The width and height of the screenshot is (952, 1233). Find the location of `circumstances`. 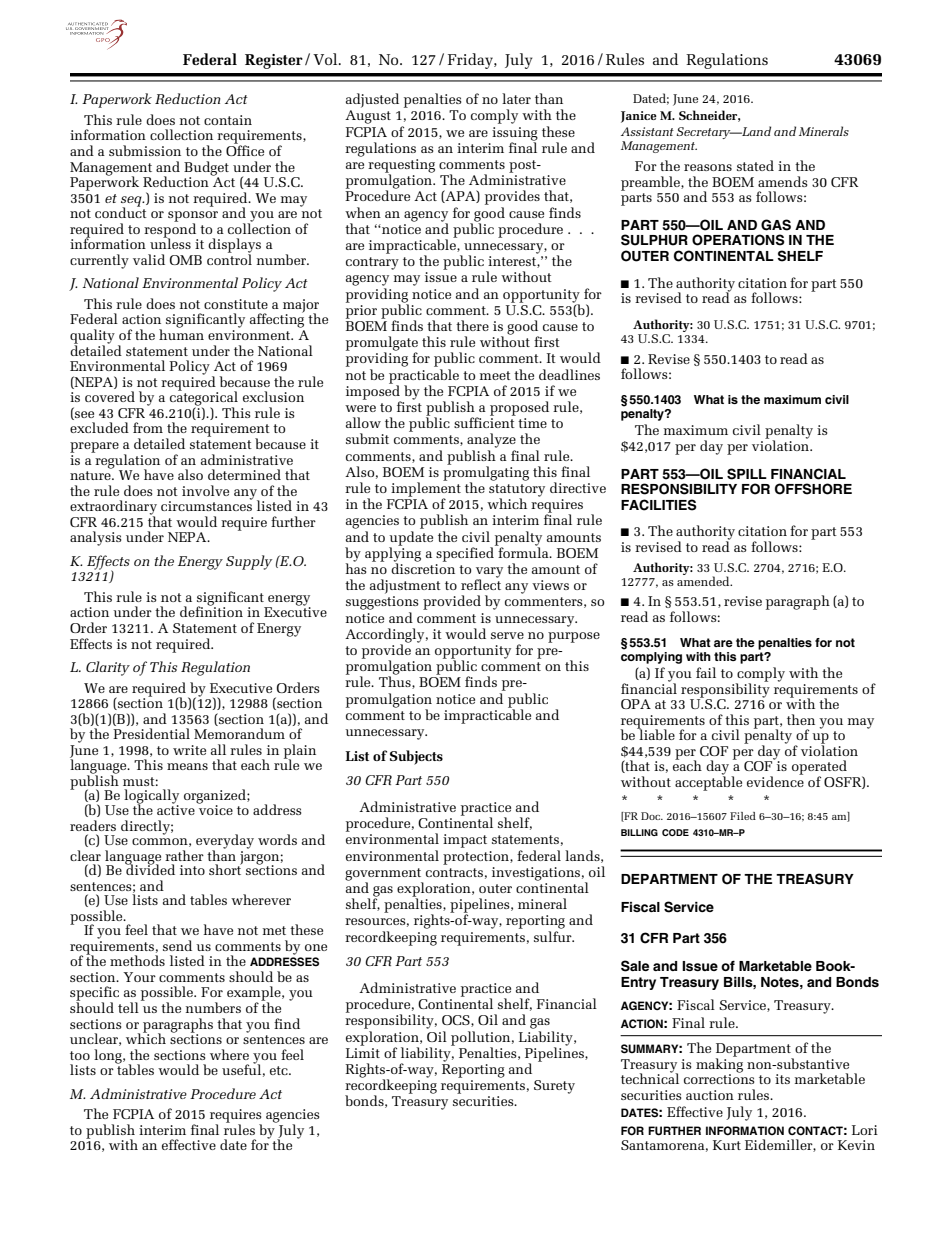

circumstances is located at coordinates (206, 505).
